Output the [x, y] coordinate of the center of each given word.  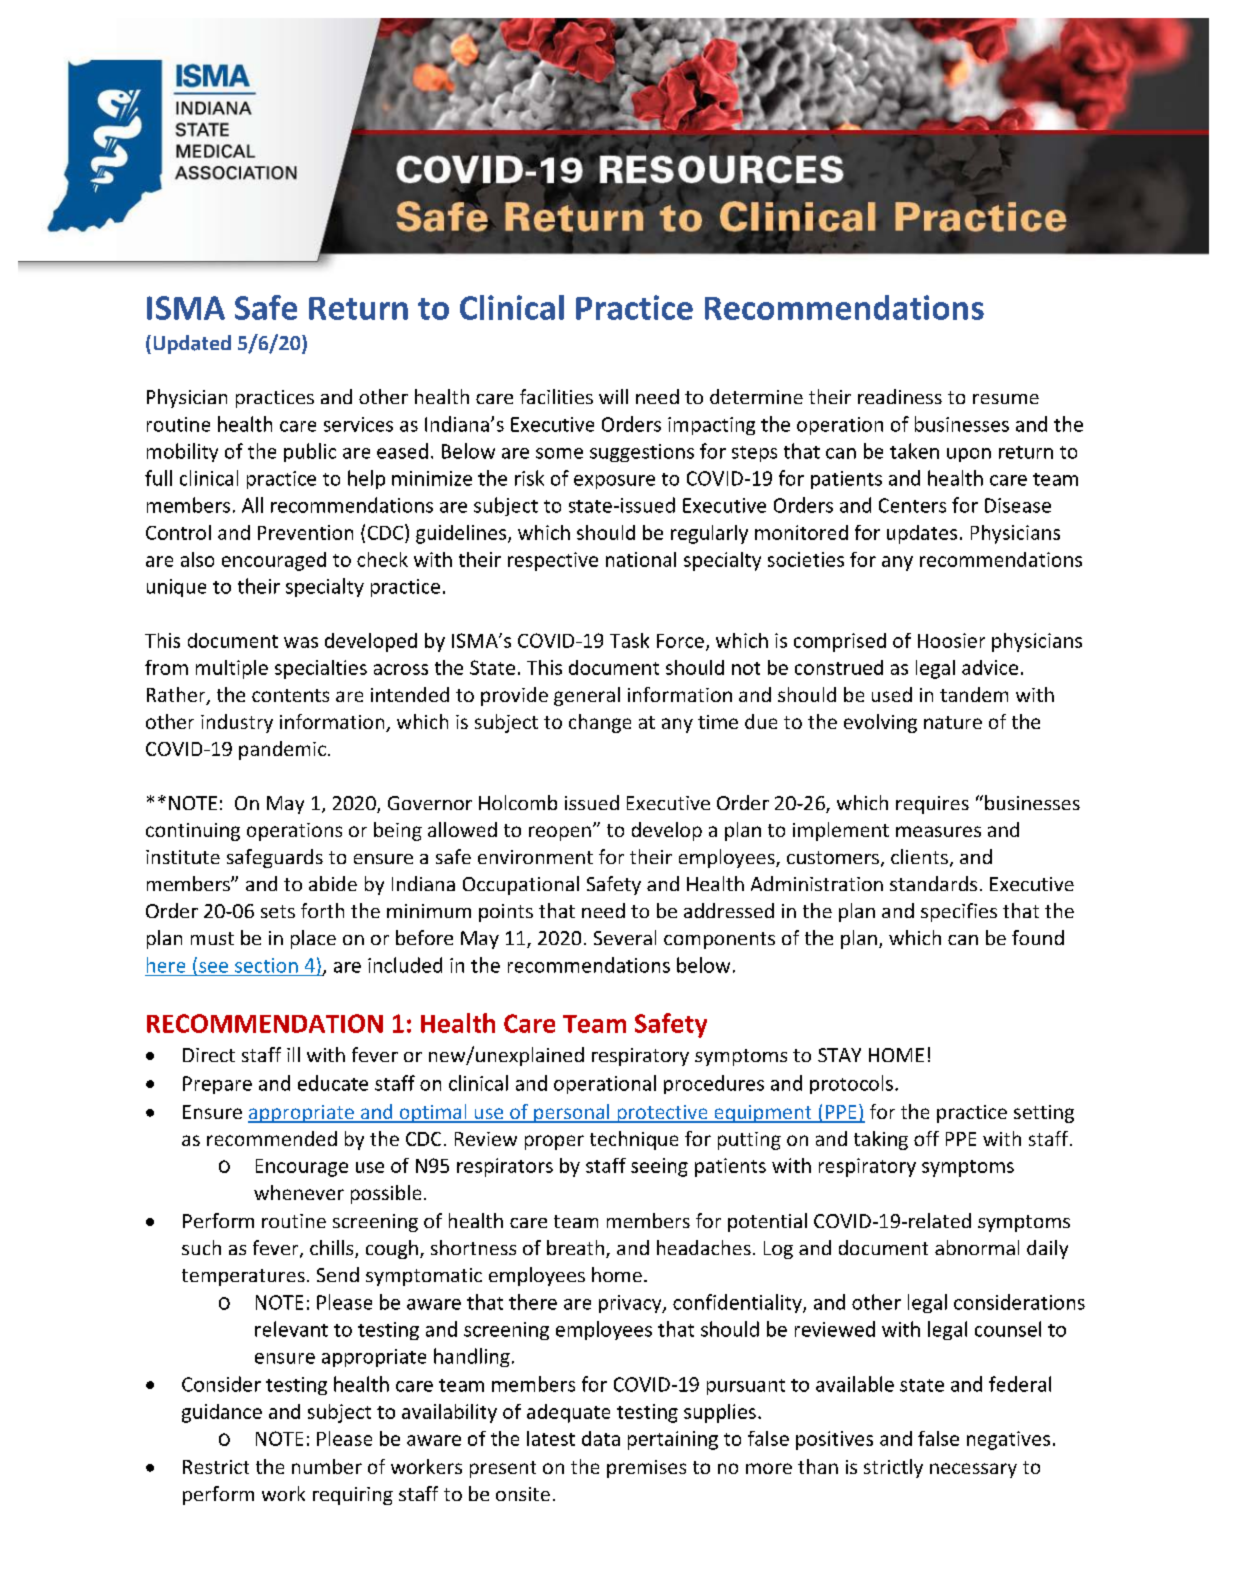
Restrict [216, 1467]
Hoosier [951, 640]
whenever [299, 1192]
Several [625, 937]
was [301, 642]
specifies [959, 912]
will [613, 396]
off [926, 1138]
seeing [659, 1167]
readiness [900, 396]
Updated [192, 344]
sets [278, 911]
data [601, 1438]
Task [629, 640]
